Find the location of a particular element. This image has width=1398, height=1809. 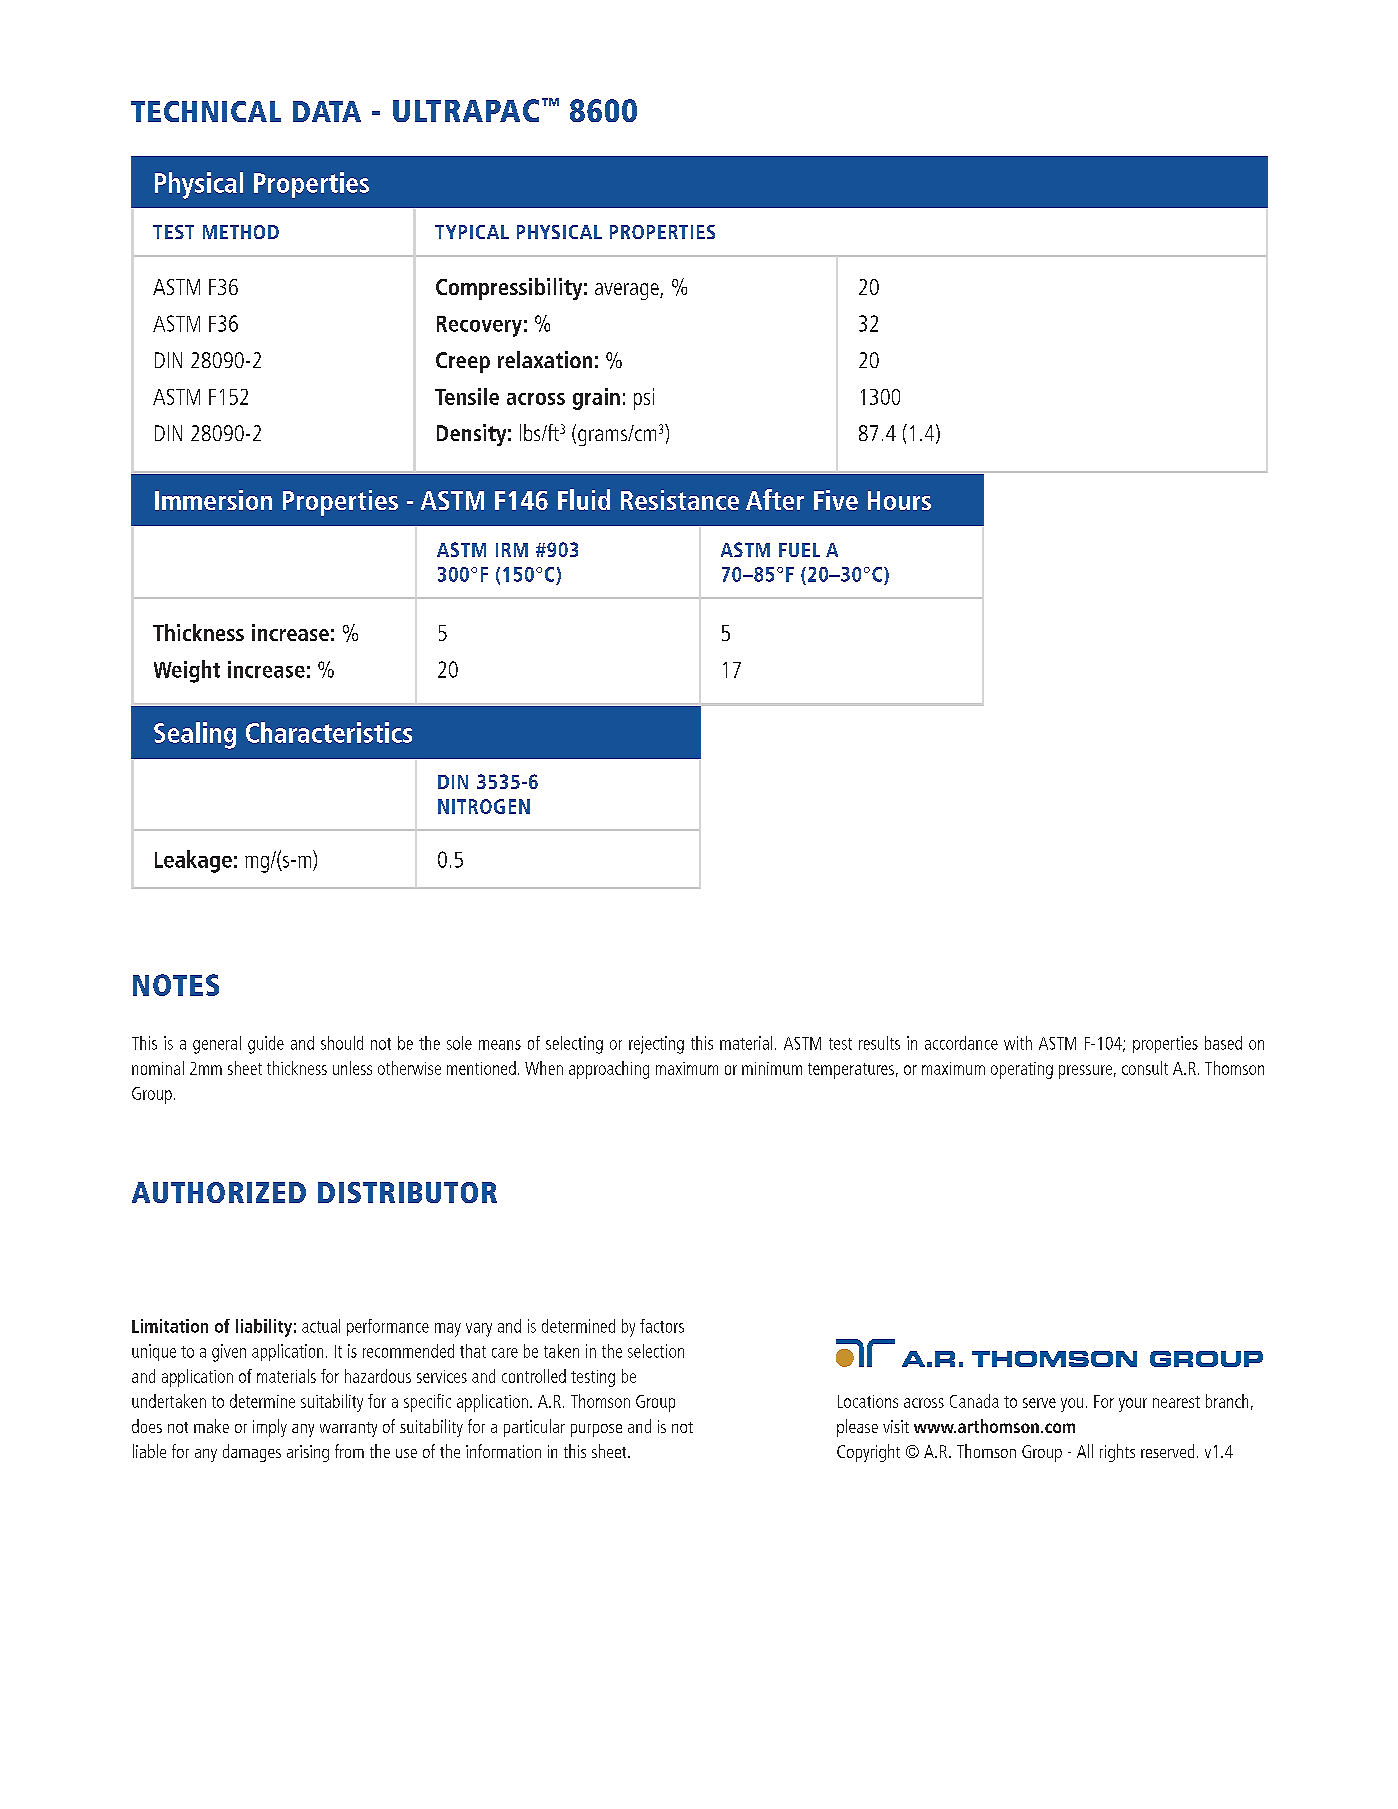

with is located at coordinates (1018, 1043).
